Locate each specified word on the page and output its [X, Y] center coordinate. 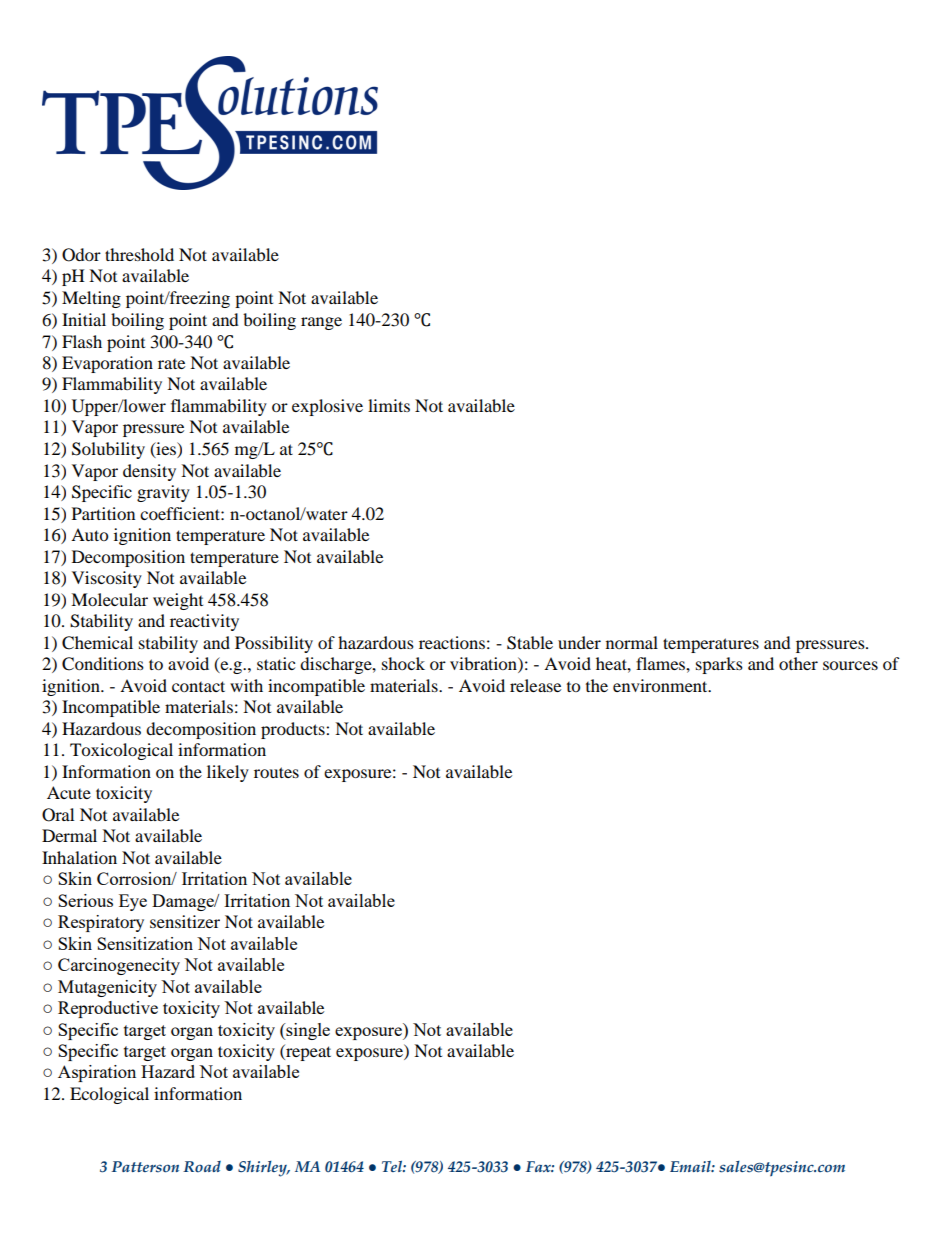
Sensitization [145, 943]
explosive [327, 407]
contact [198, 686]
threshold [139, 254]
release [535, 685]
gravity [163, 493]
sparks [719, 665]
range [321, 323]
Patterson [145, 1167]
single [307, 1031]
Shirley [263, 1169]
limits [389, 405]
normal [632, 642]
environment [661, 685]
